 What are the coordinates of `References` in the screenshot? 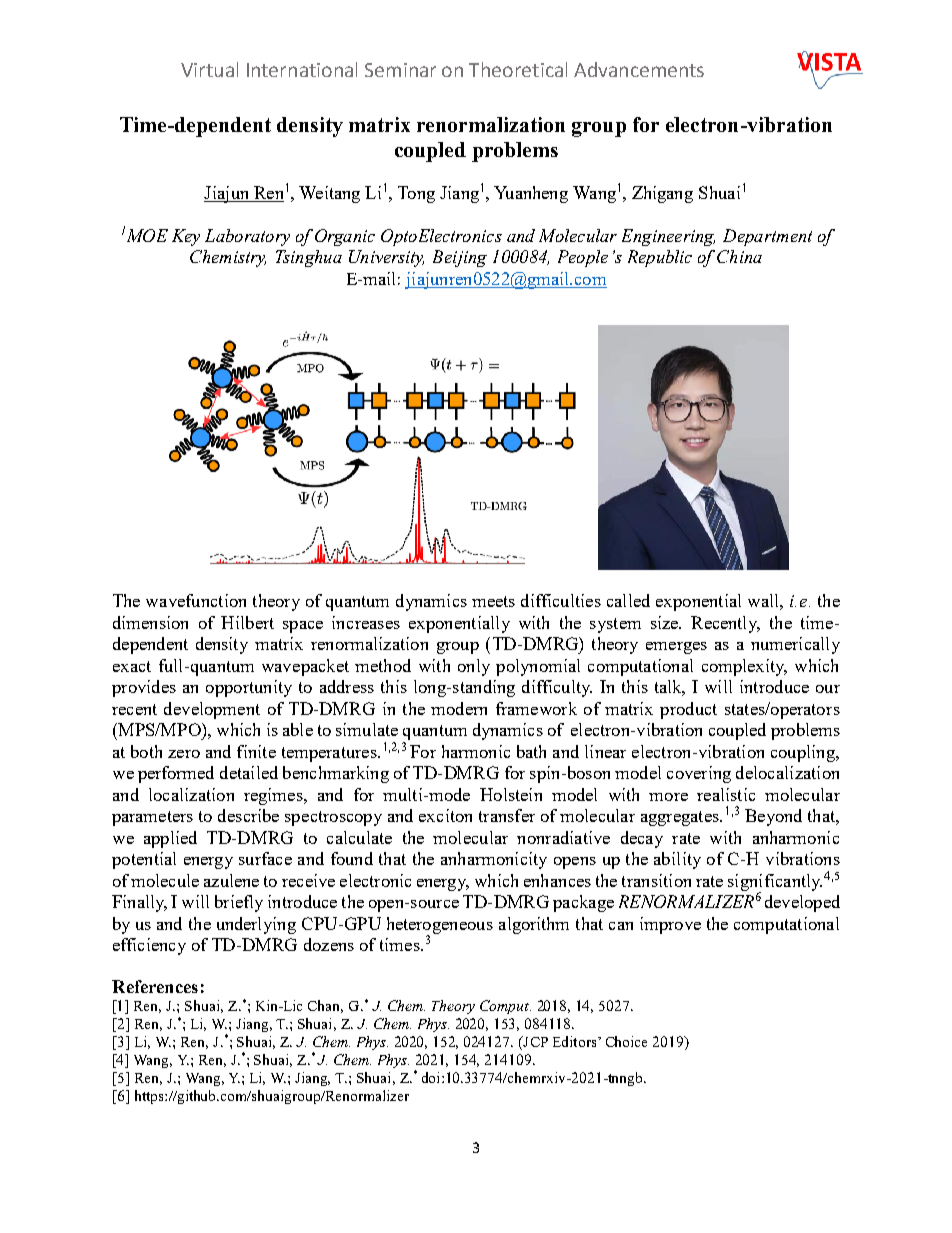 It's located at (155, 986).
